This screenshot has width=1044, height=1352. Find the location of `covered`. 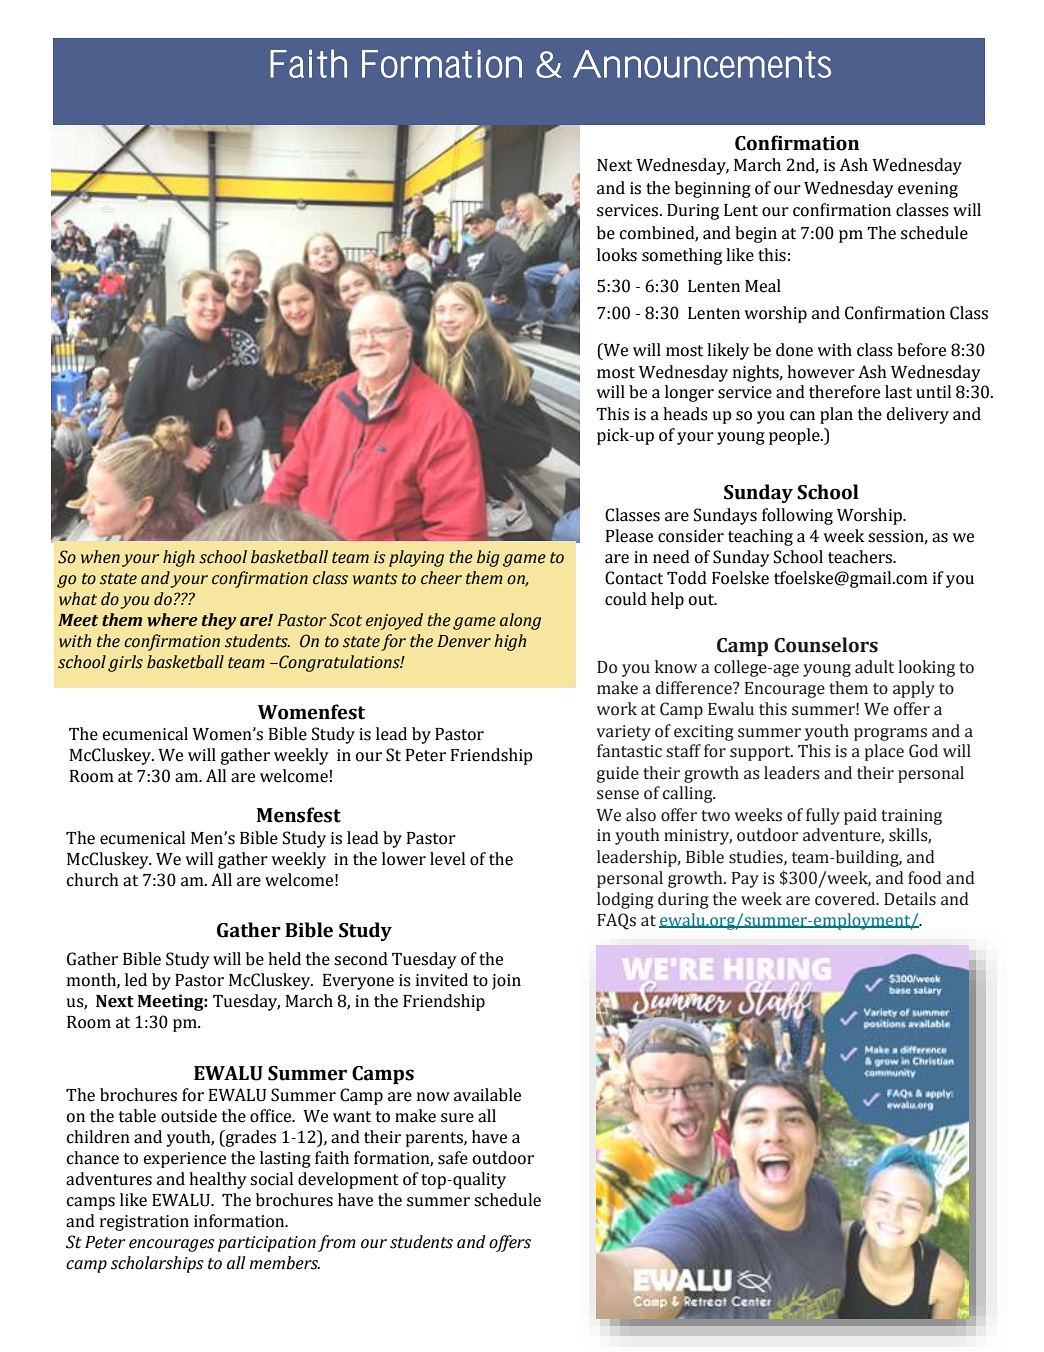

covered is located at coordinates (846, 899).
